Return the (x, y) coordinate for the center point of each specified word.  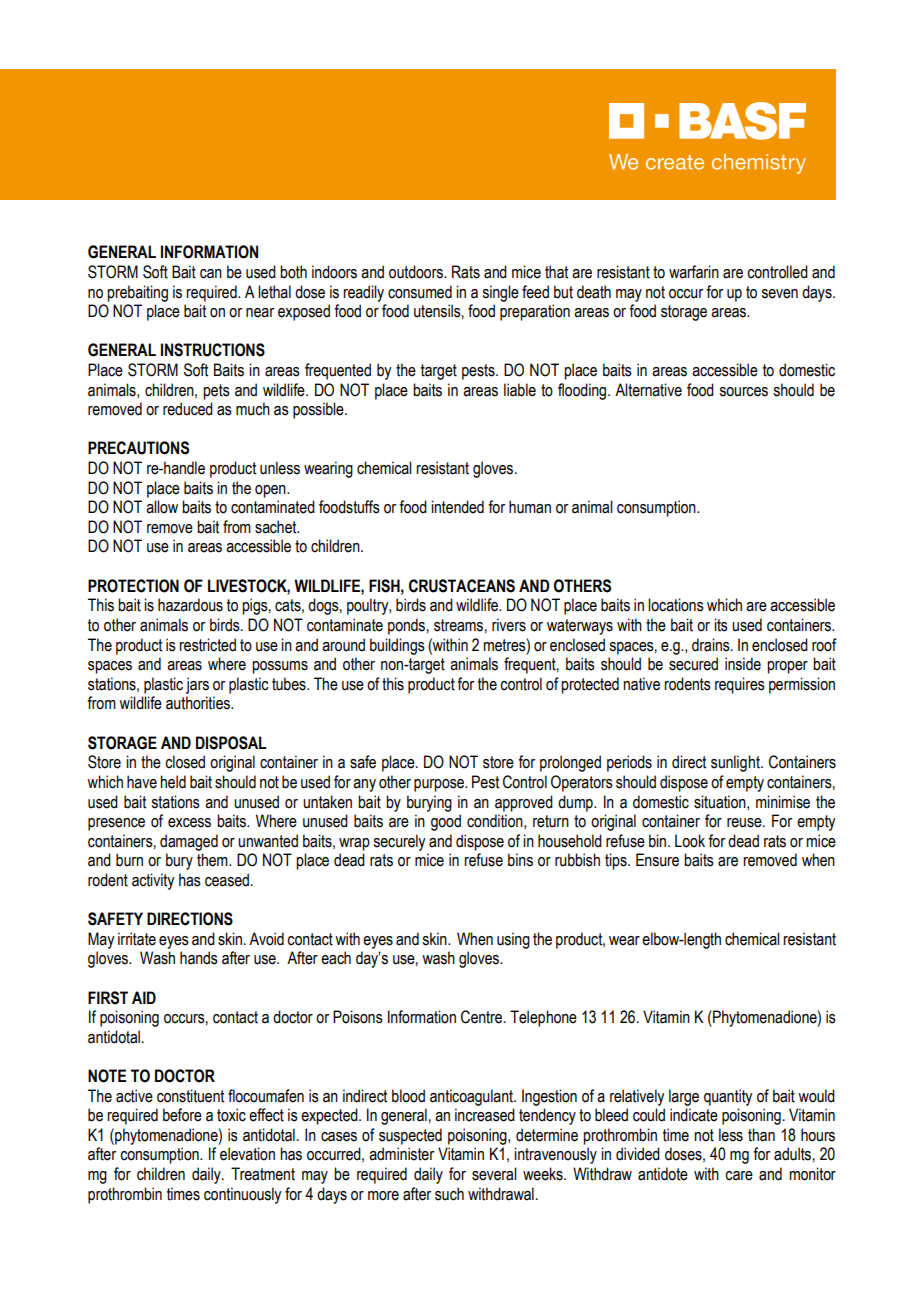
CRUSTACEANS (462, 586)
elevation (247, 1154)
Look (690, 841)
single (500, 293)
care (739, 1176)
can (211, 274)
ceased (227, 880)
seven (779, 294)
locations (676, 605)
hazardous (190, 605)
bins (520, 860)
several (494, 1174)
